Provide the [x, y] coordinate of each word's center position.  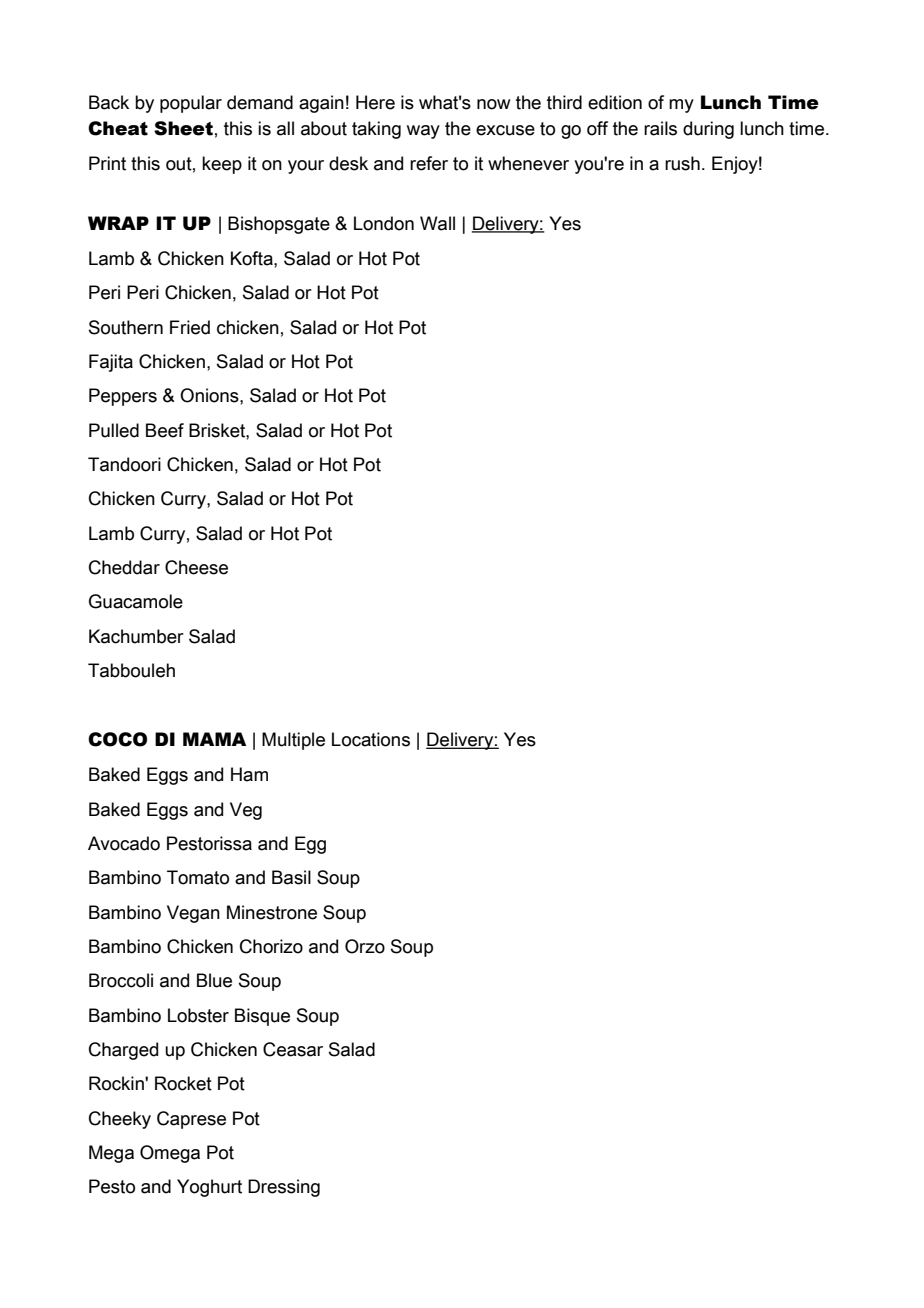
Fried [190, 327]
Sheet [183, 128]
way [423, 132]
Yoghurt [209, 1188]
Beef [165, 430]
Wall [437, 223]
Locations [371, 739]
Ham [249, 774]
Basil [291, 877]
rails [660, 128]
